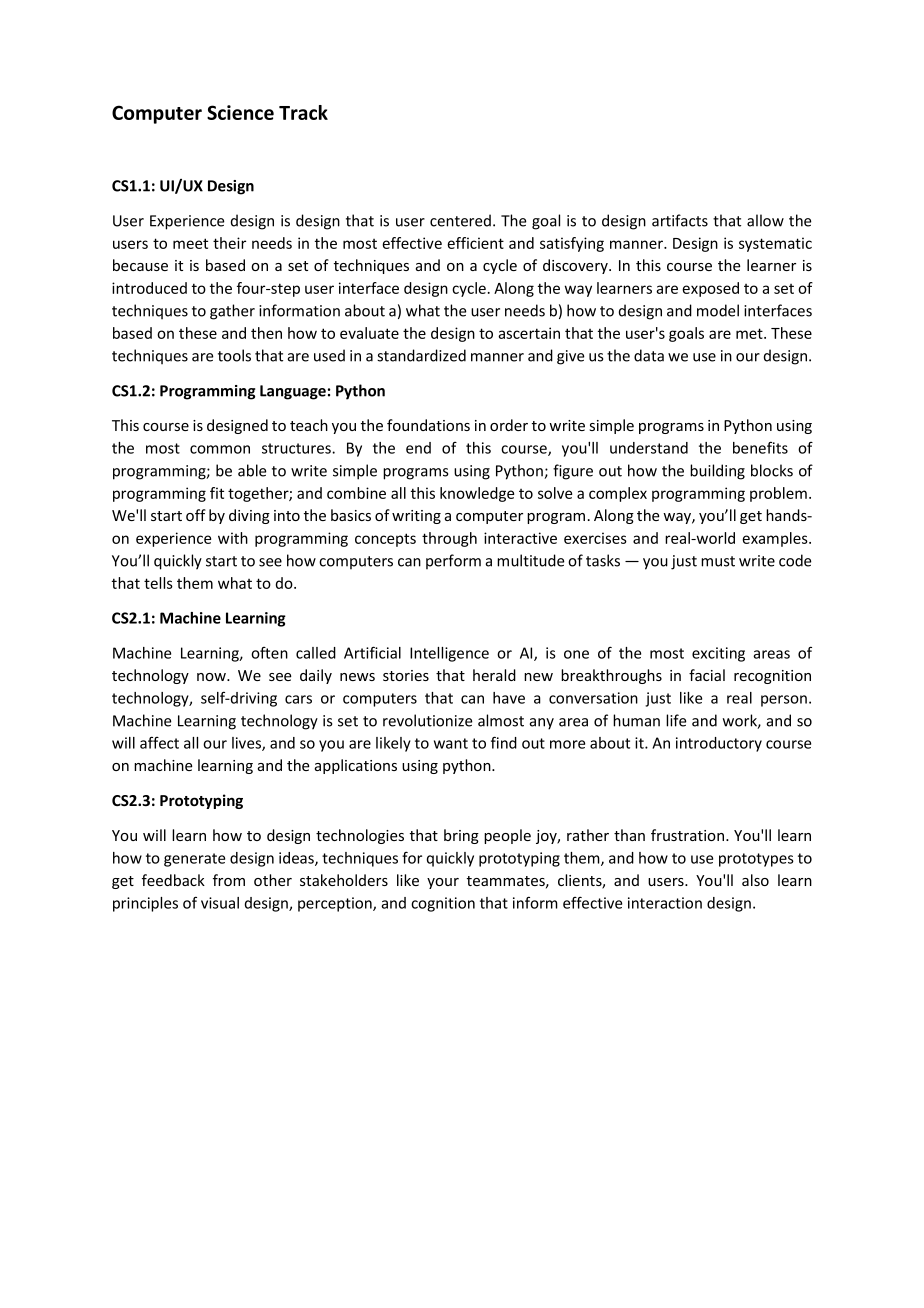  What do you see at coordinates (755, 880) in the image?
I see `also` at bounding box center [755, 880].
